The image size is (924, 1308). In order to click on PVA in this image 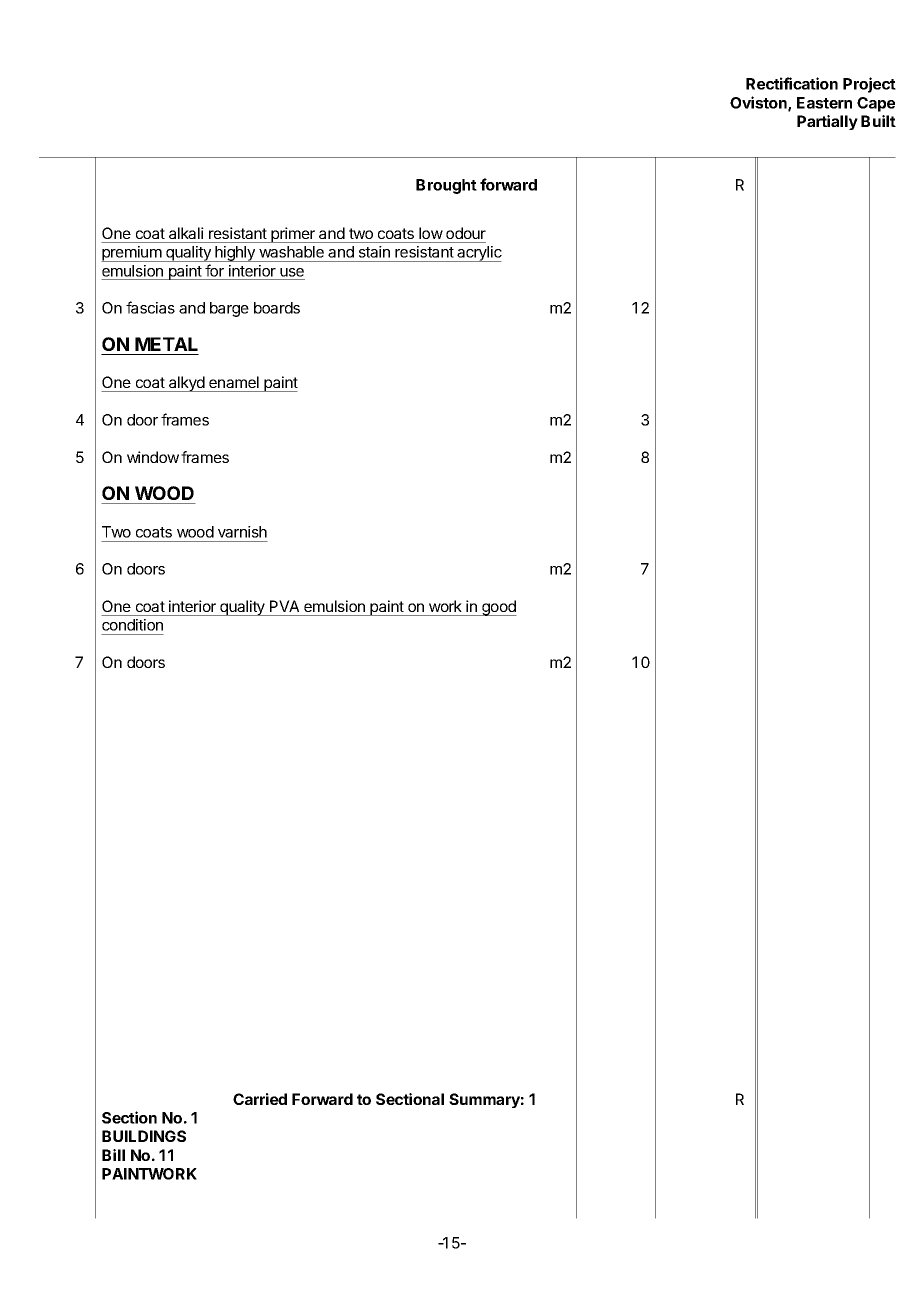, I will do `click(284, 606)`.
